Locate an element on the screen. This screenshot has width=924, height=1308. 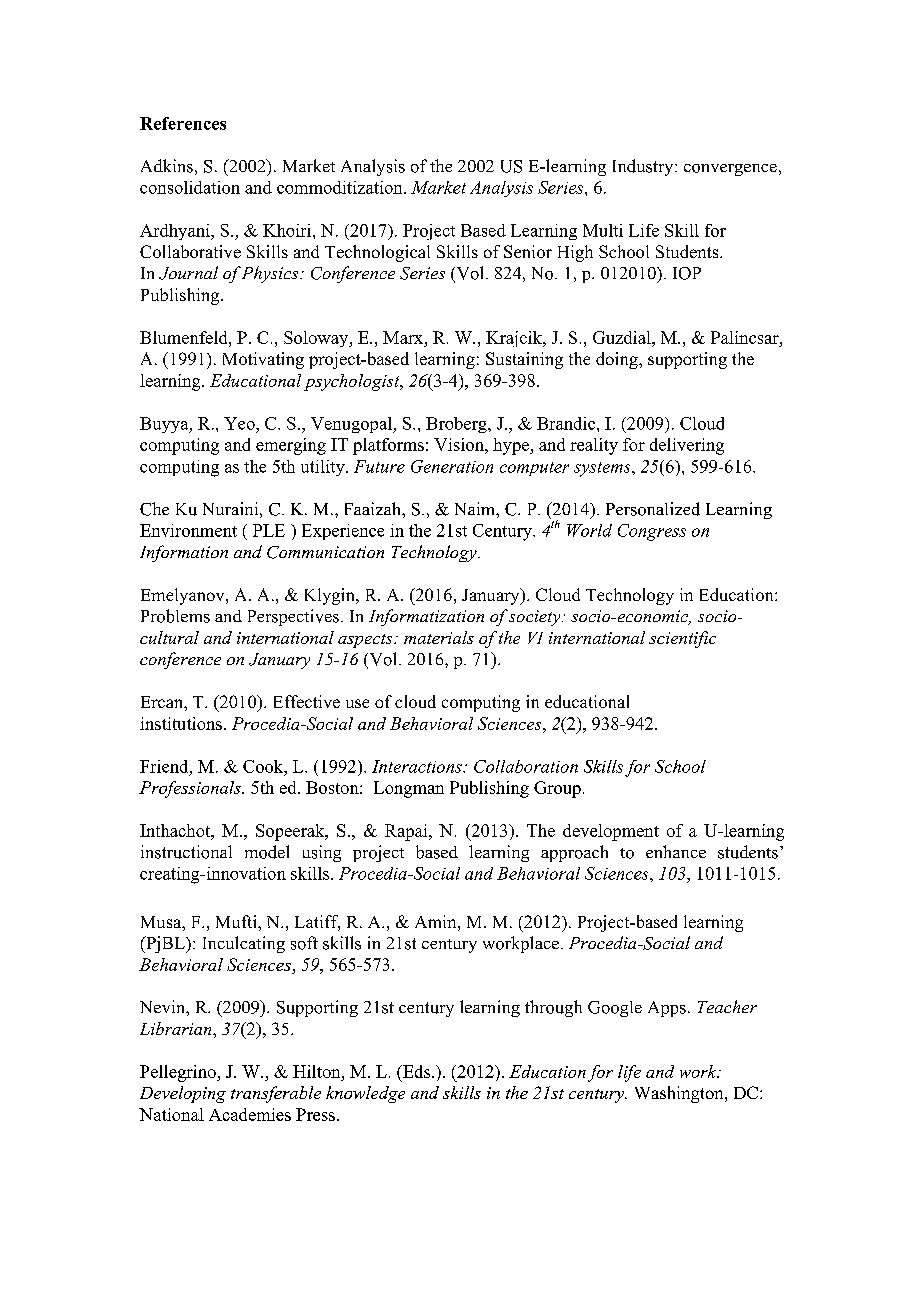
Academies is located at coordinates (250, 1114).
